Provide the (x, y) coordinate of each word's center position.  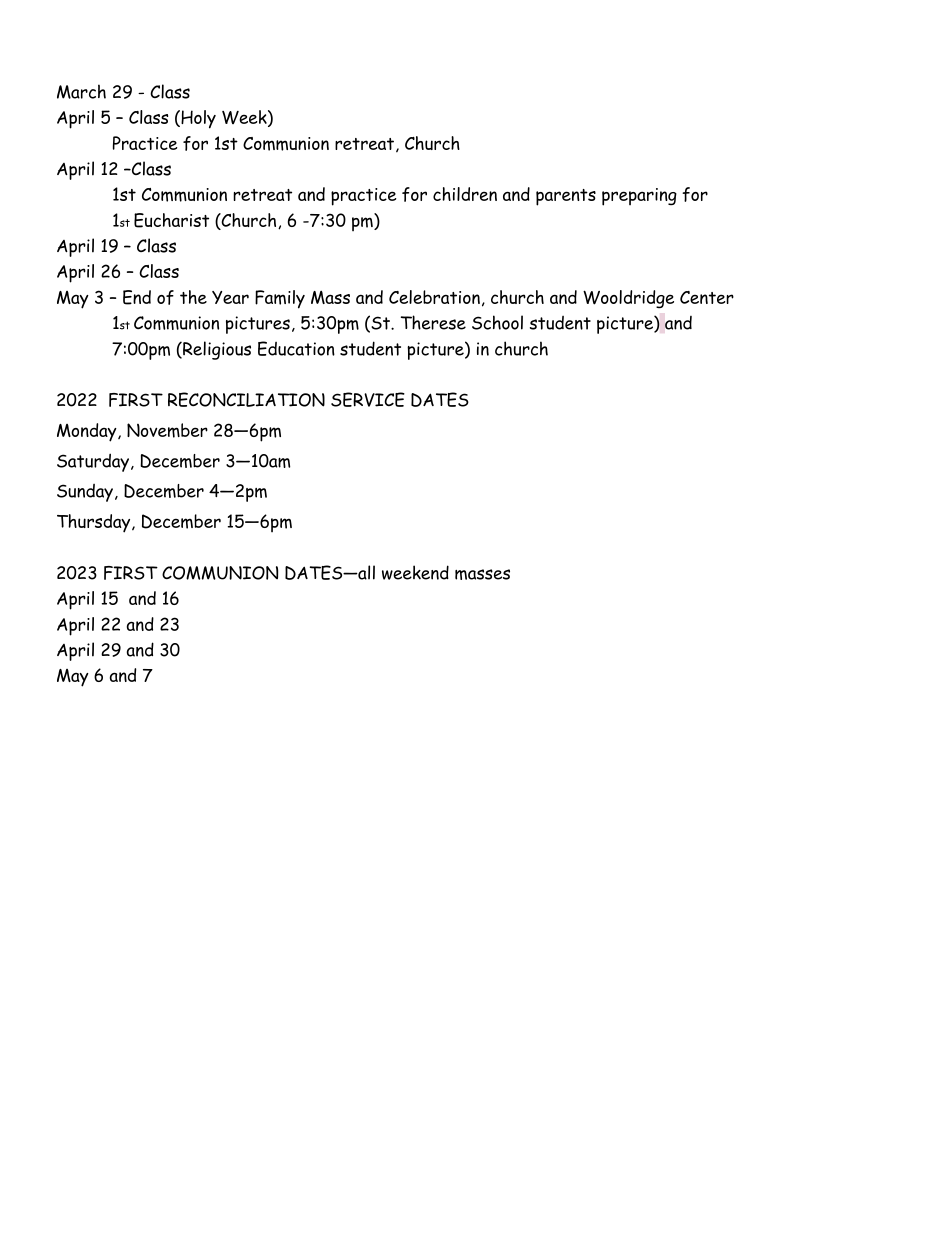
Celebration (434, 297)
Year (230, 297)
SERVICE (368, 399)
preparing (639, 197)
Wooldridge (628, 299)
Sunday (86, 493)
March (81, 91)
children (465, 194)
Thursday (95, 523)
